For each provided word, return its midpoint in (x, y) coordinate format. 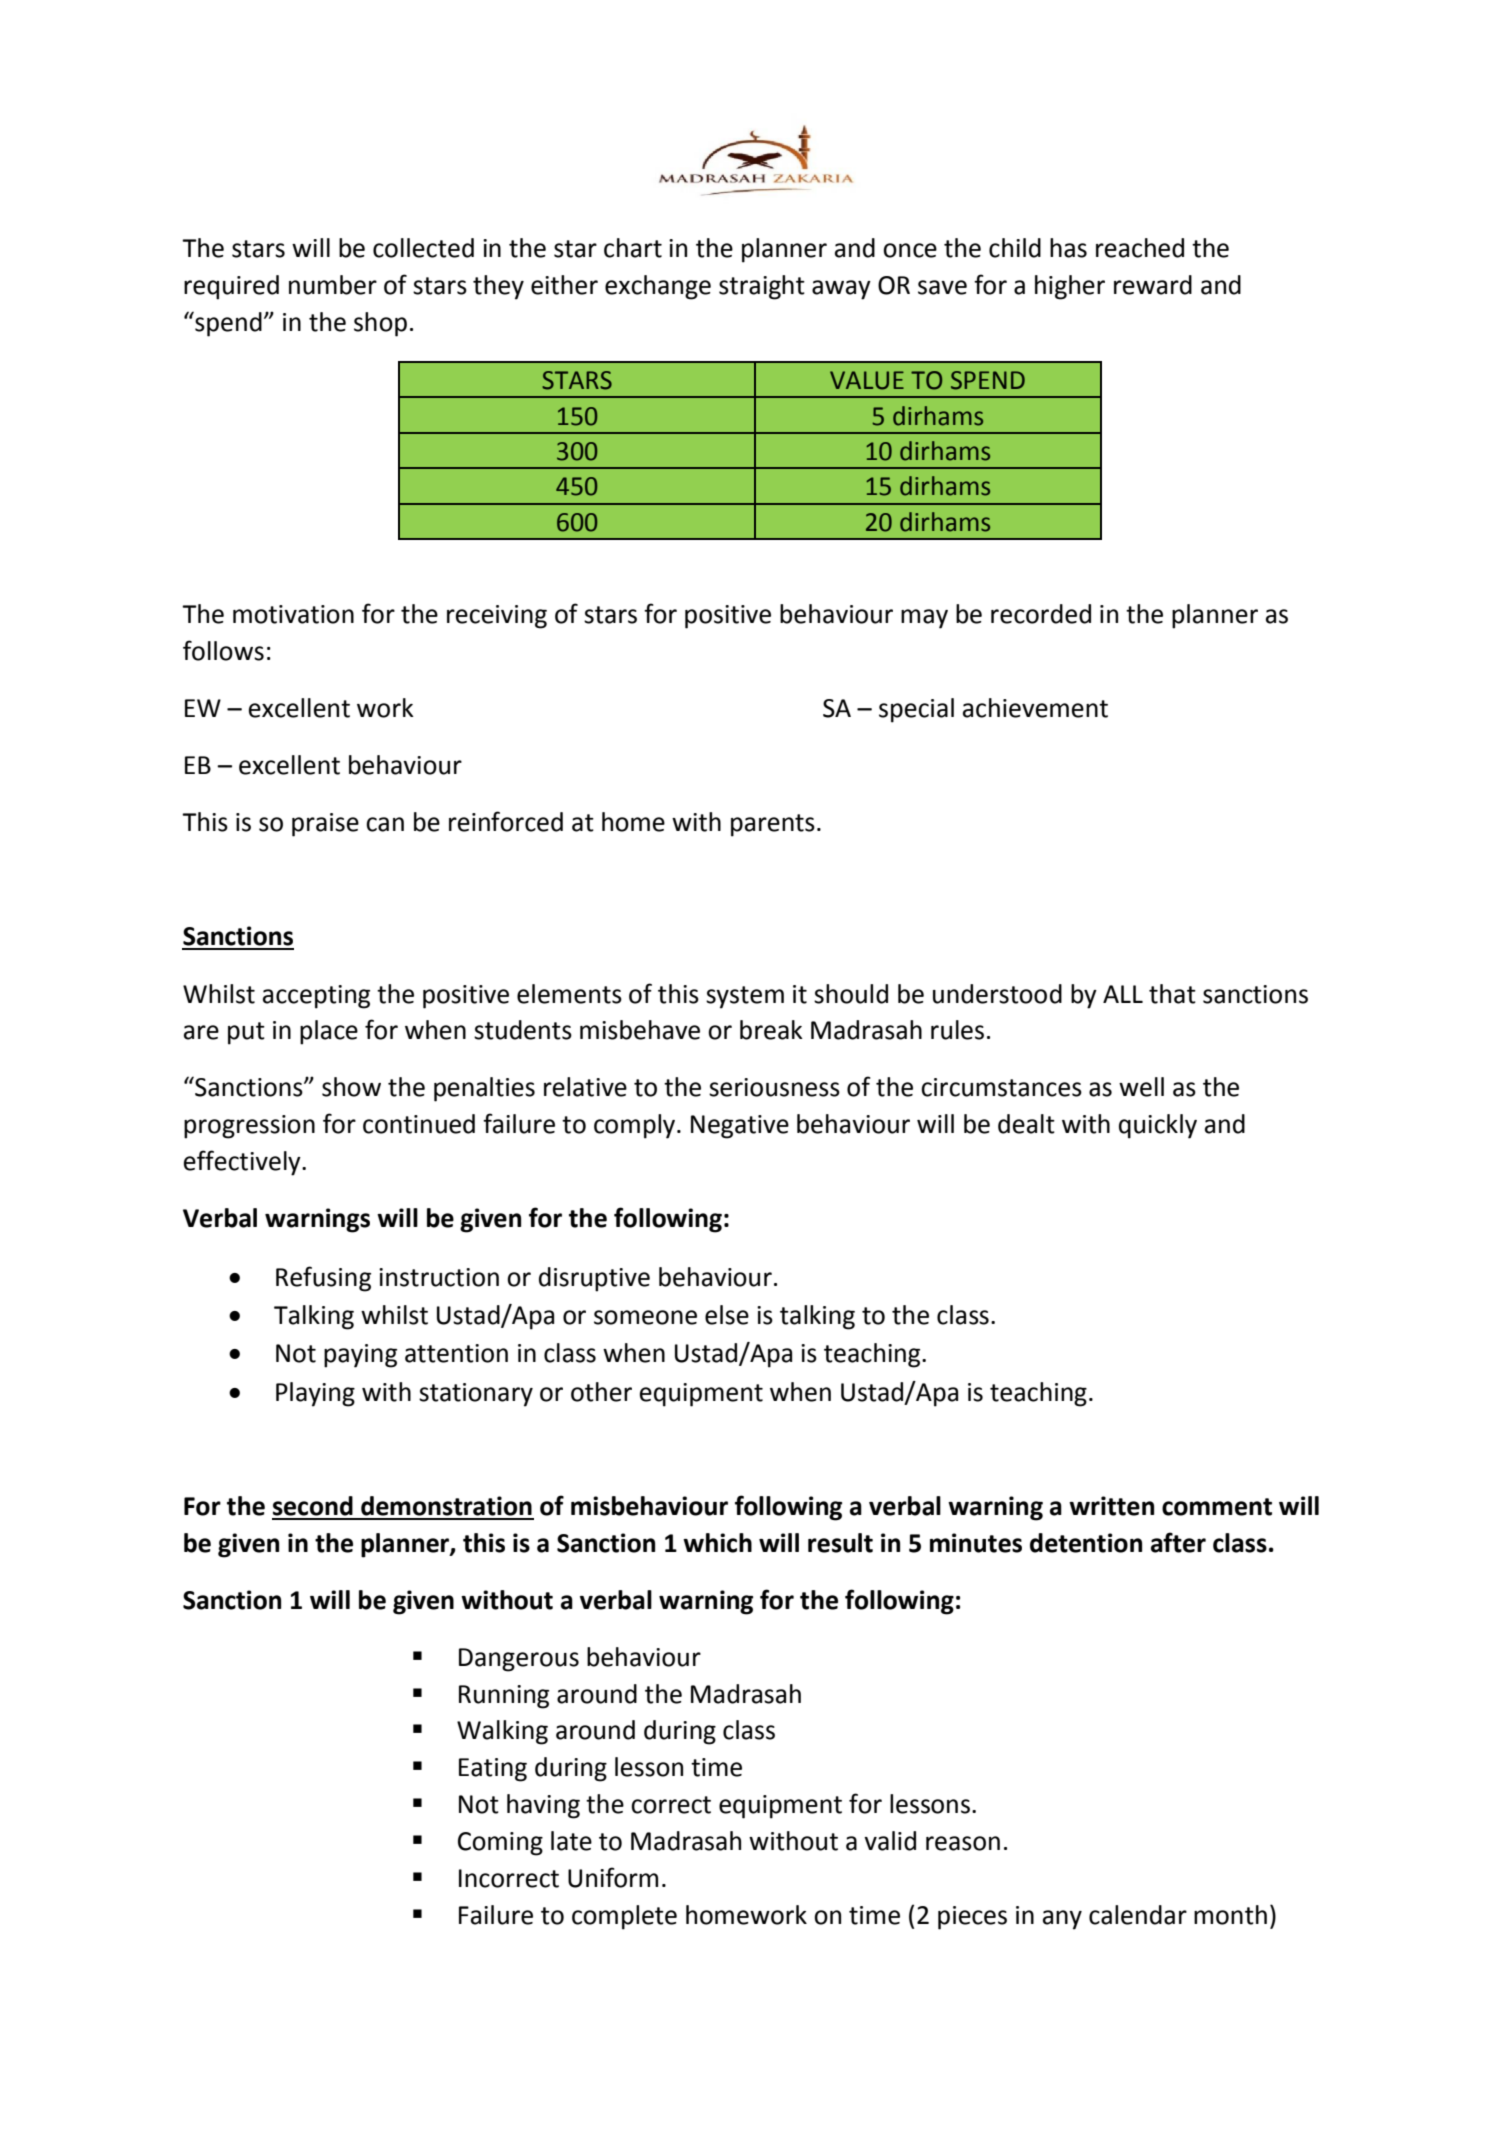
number (333, 285)
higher (1070, 287)
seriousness (774, 1087)
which (717, 1543)
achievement (1035, 708)
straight (762, 287)
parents (773, 825)
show (351, 1087)
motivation (293, 614)
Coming (500, 1844)
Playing (315, 1394)
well (1141, 1087)
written (1111, 1506)
